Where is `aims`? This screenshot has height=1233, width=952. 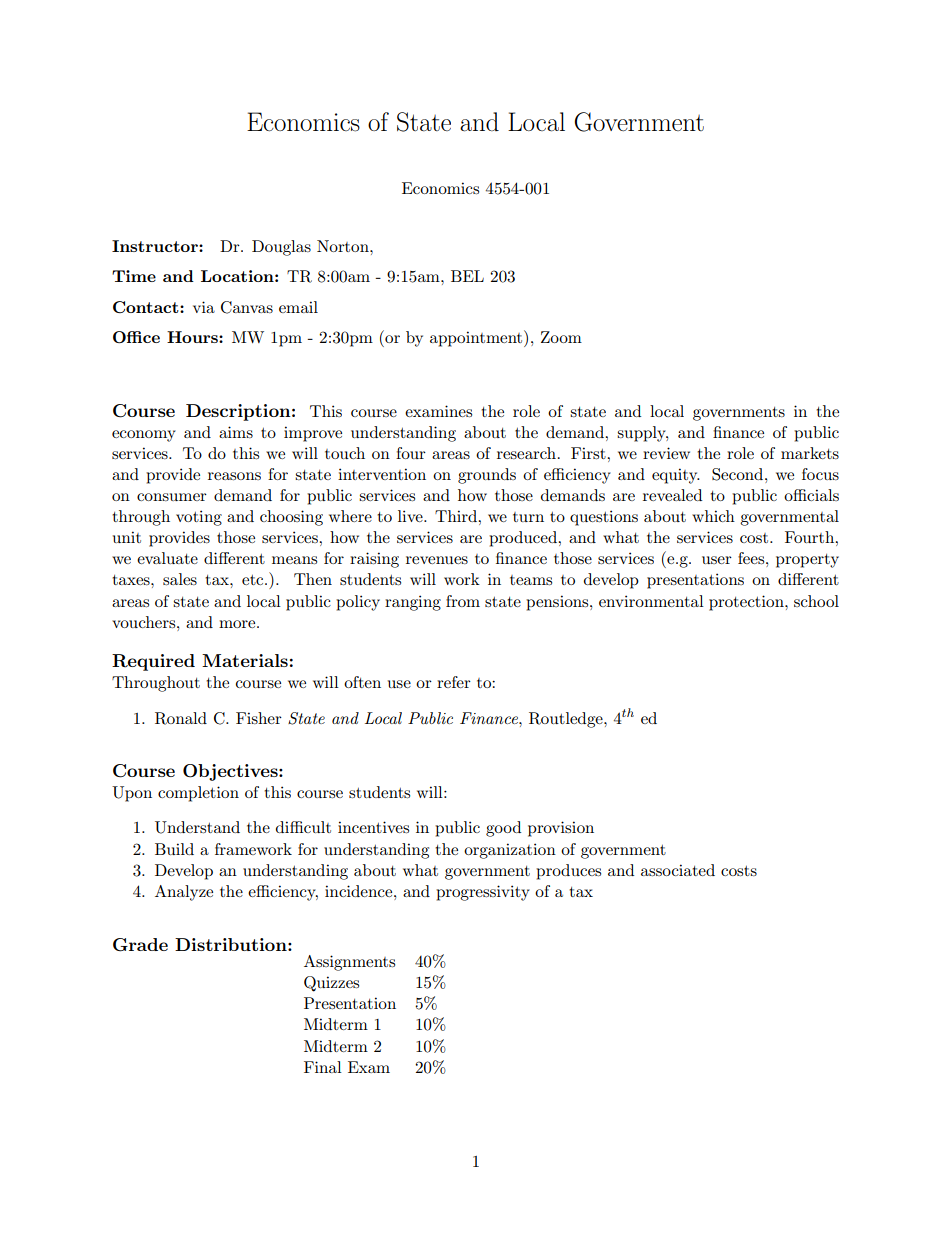 aims is located at coordinates (236, 432).
